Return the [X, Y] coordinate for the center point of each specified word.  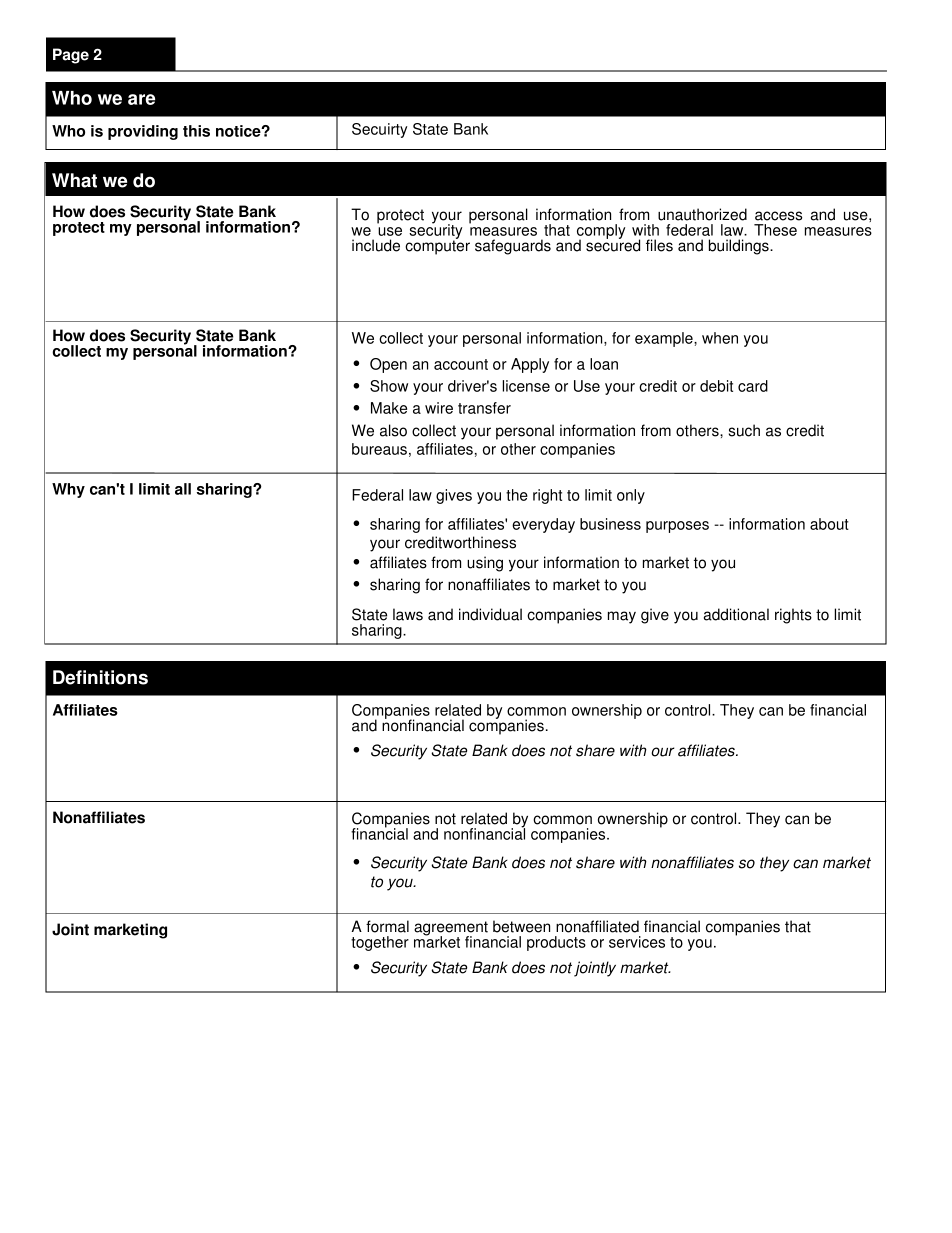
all [183, 489]
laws [408, 614]
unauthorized [702, 214]
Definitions [100, 677]
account [461, 364]
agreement [451, 929]
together [380, 943]
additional [736, 614]
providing [143, 132]
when [720, 338]
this [196, 131]
